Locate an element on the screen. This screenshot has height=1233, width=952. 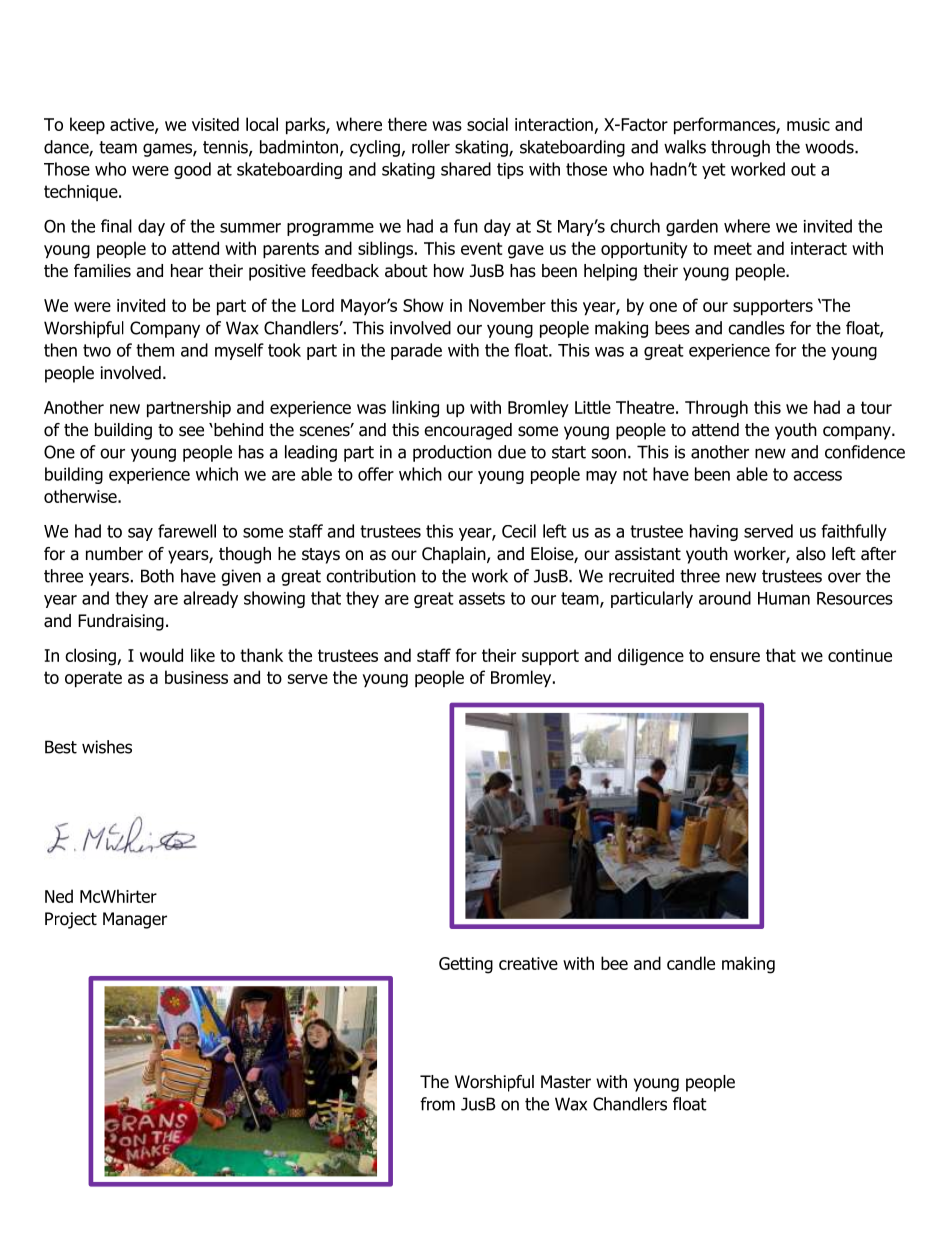
production is located at coordinates (452, 453).
